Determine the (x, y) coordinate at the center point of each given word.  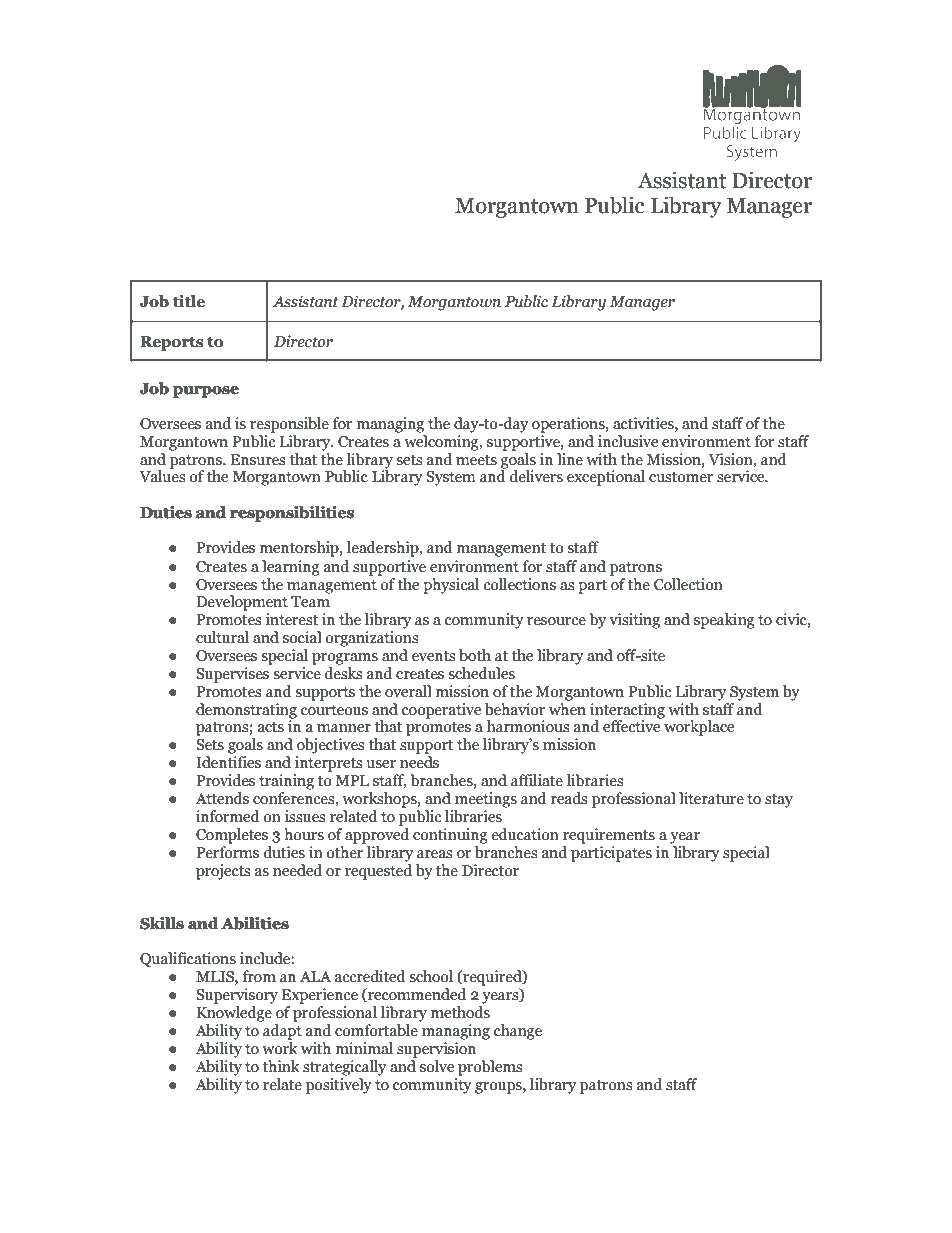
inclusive (628, 441)
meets (476, 460)
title (189, 301)
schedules (481, 673)
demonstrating (246, 711)
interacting (627, 711)
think (281, 1066)
